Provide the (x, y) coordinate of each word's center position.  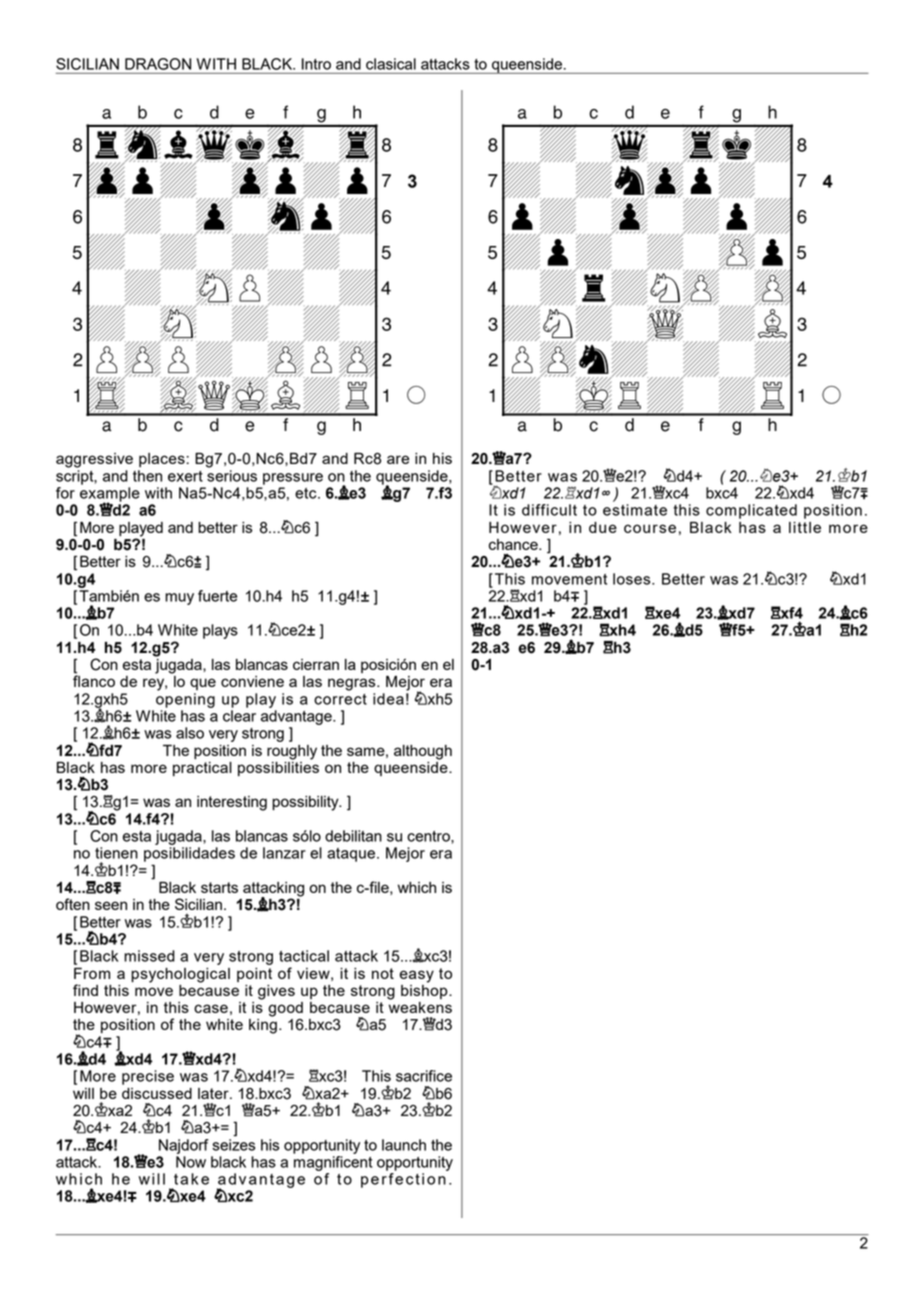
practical (202, 769)
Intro (316, 64)
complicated (751, 511)
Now (191, 1162)
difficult (549, 510)
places (162, 460)
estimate (635, 510)
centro (429, 837)
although (423, 752)
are (398, 459)
